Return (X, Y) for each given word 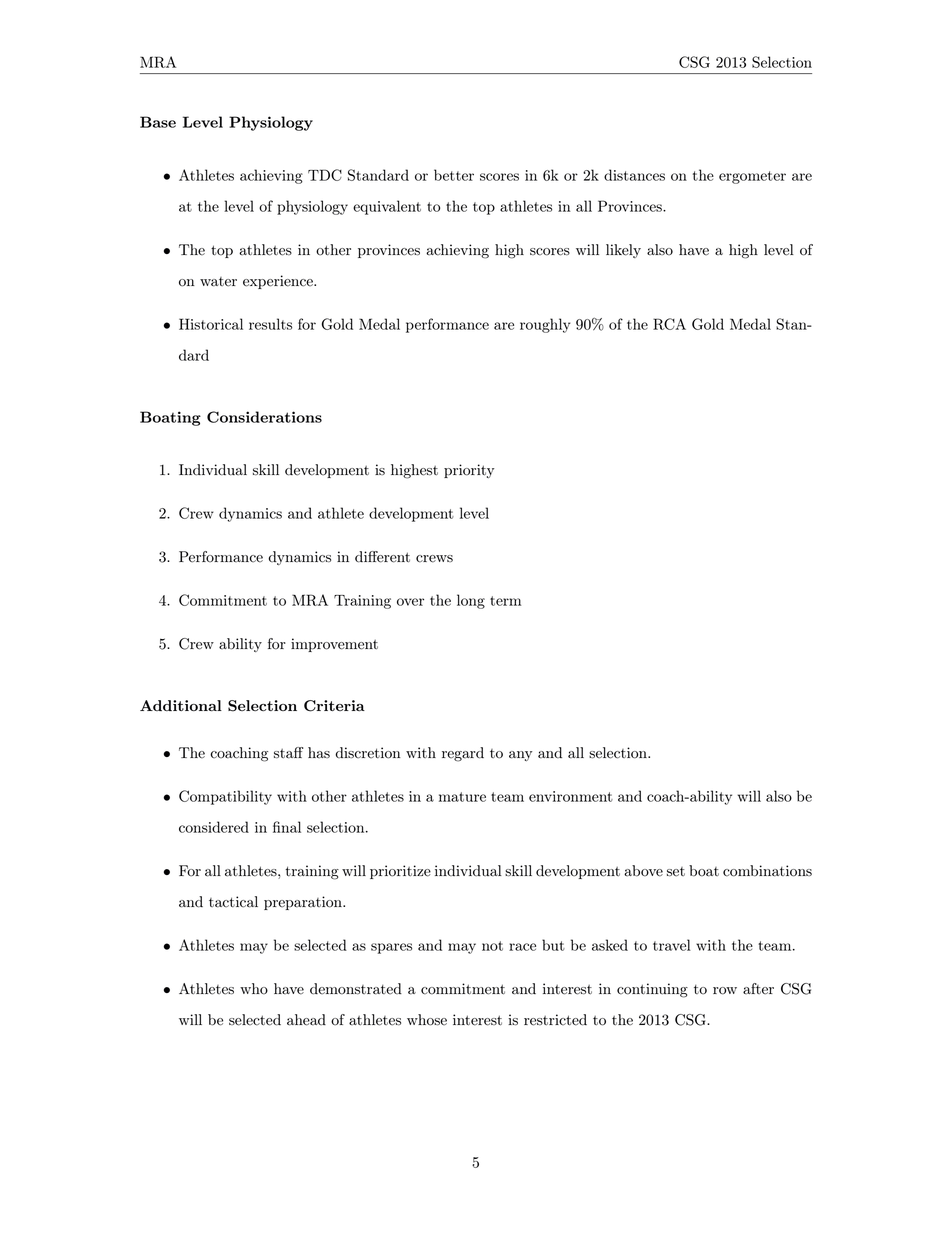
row (725, 991)
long (471, 601)
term (505, 601)
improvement (334, 645)
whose (427, 1020)
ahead (306, 1020)
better (454, 175)
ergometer (752, 177)
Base (158, 122)
